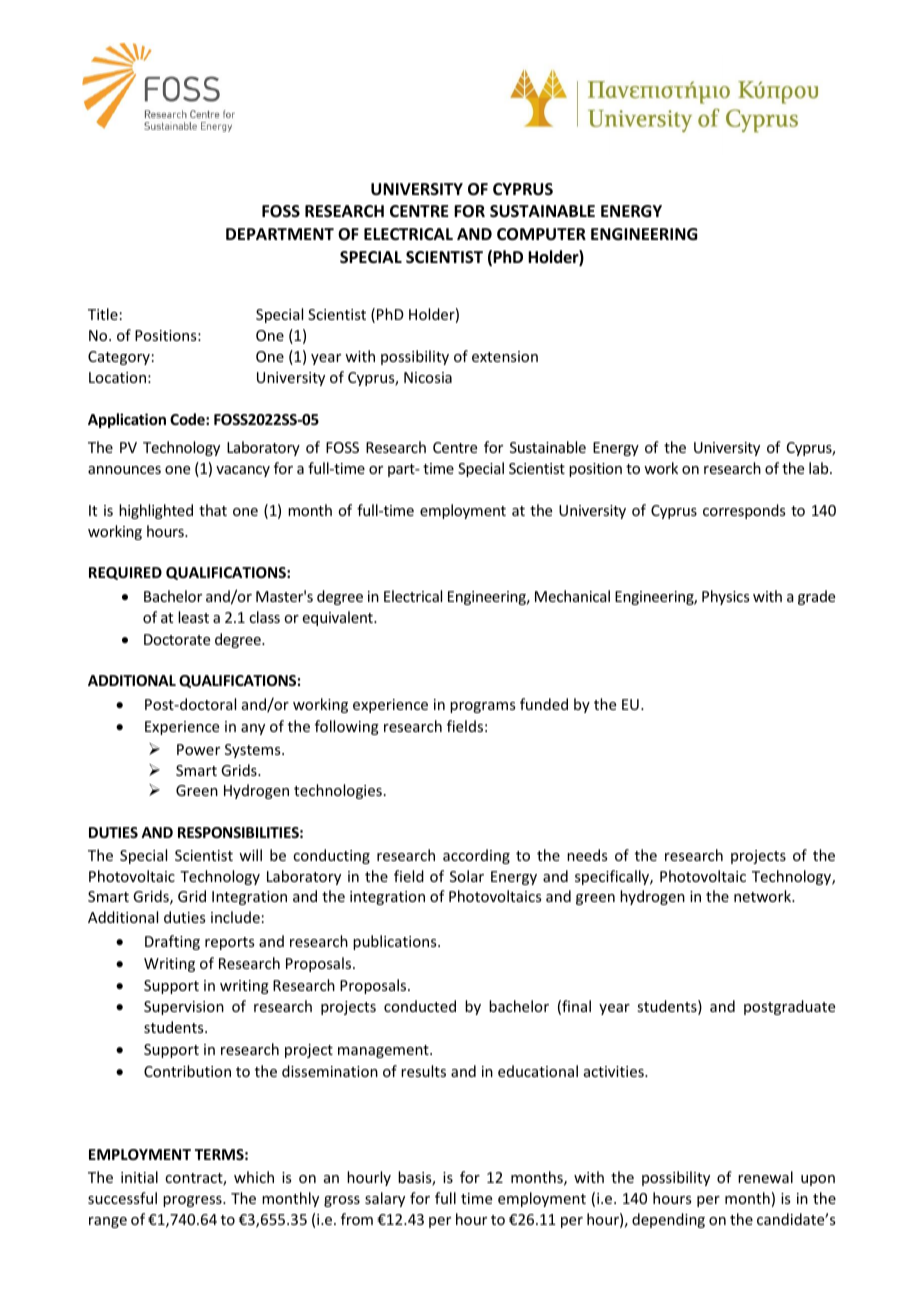 Image resolution: width=924 pixels, height=1308 pixels. What do you see at coordinates (744, 511) in the screenshot?
I see `corresponds` at bounding box center [744, 511].
